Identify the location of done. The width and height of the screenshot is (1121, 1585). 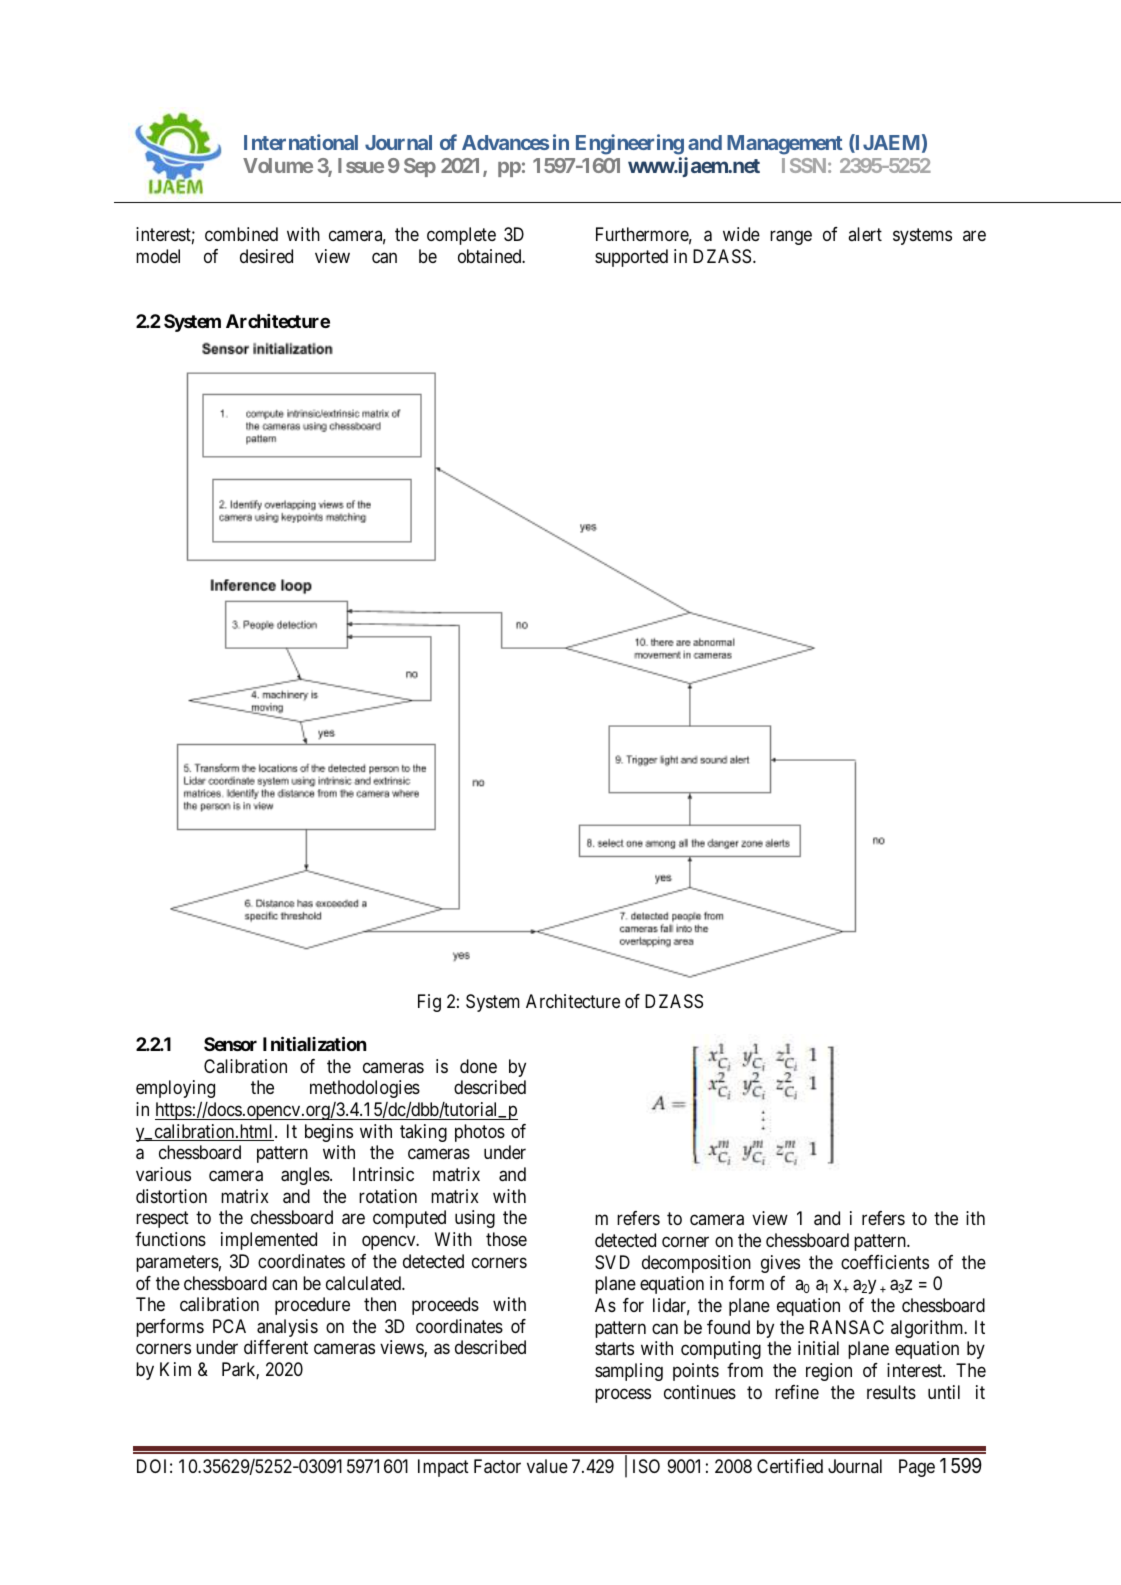
(478, 1066).
